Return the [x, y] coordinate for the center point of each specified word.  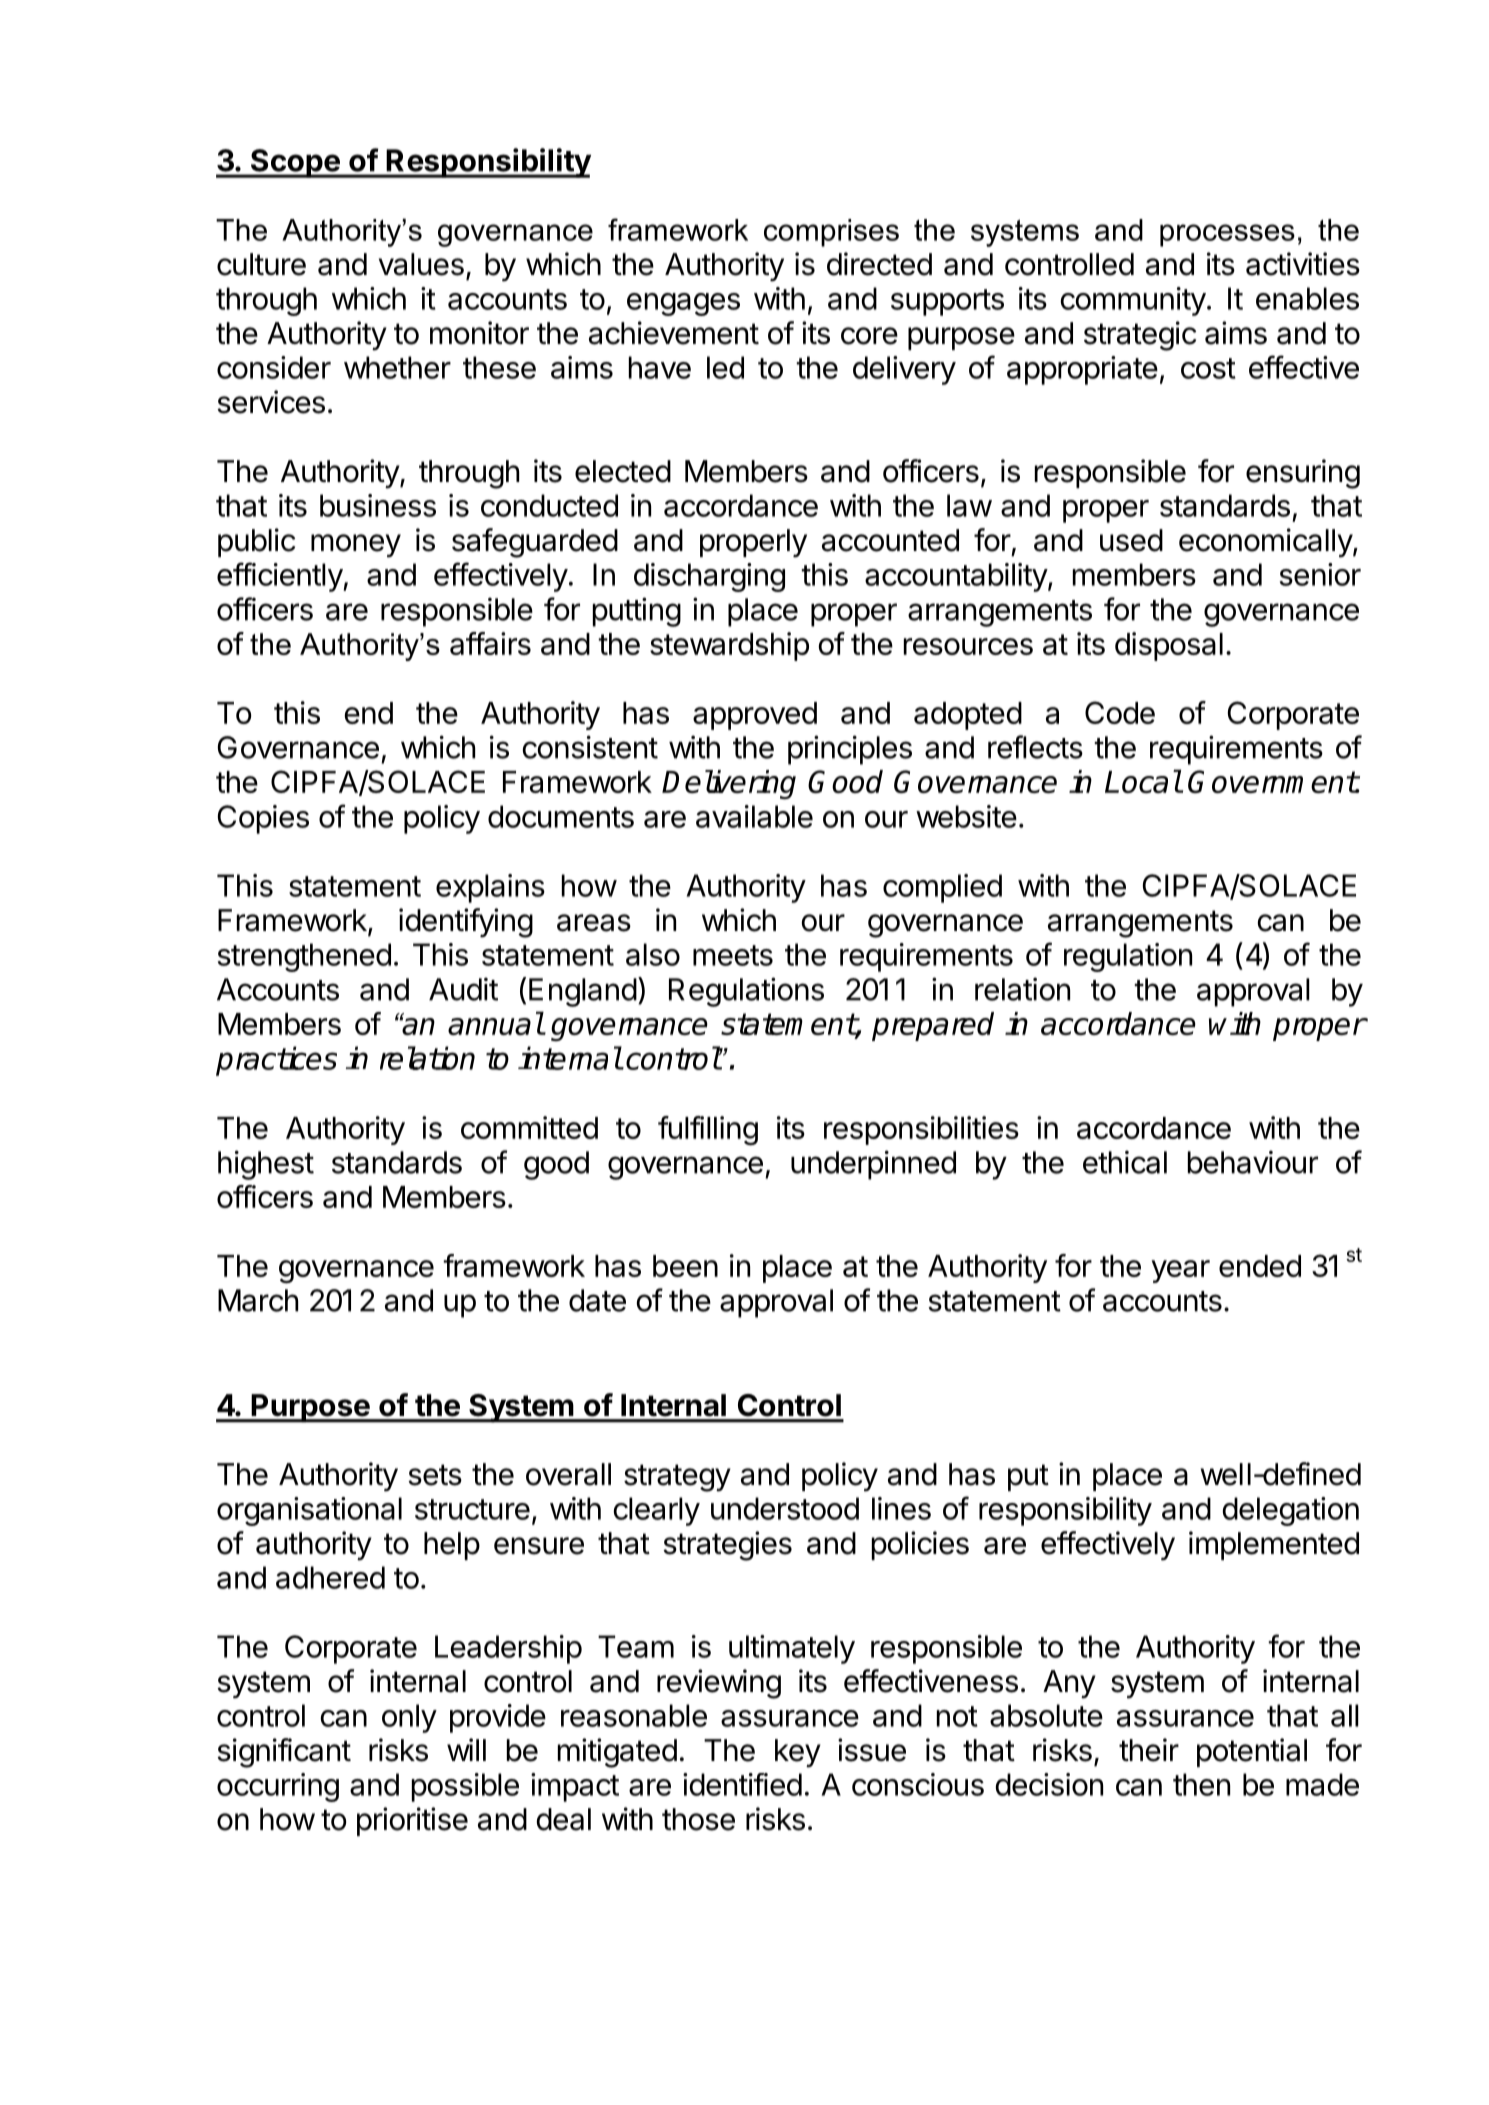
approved [755, 716]
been [685, 1266]
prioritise [412, 1821]
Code [1120, 712]
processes [1227, 235]
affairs [490, 643]
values [421, 264]
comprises [831, 233]
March [258, 1300]
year [1180, 1271]
